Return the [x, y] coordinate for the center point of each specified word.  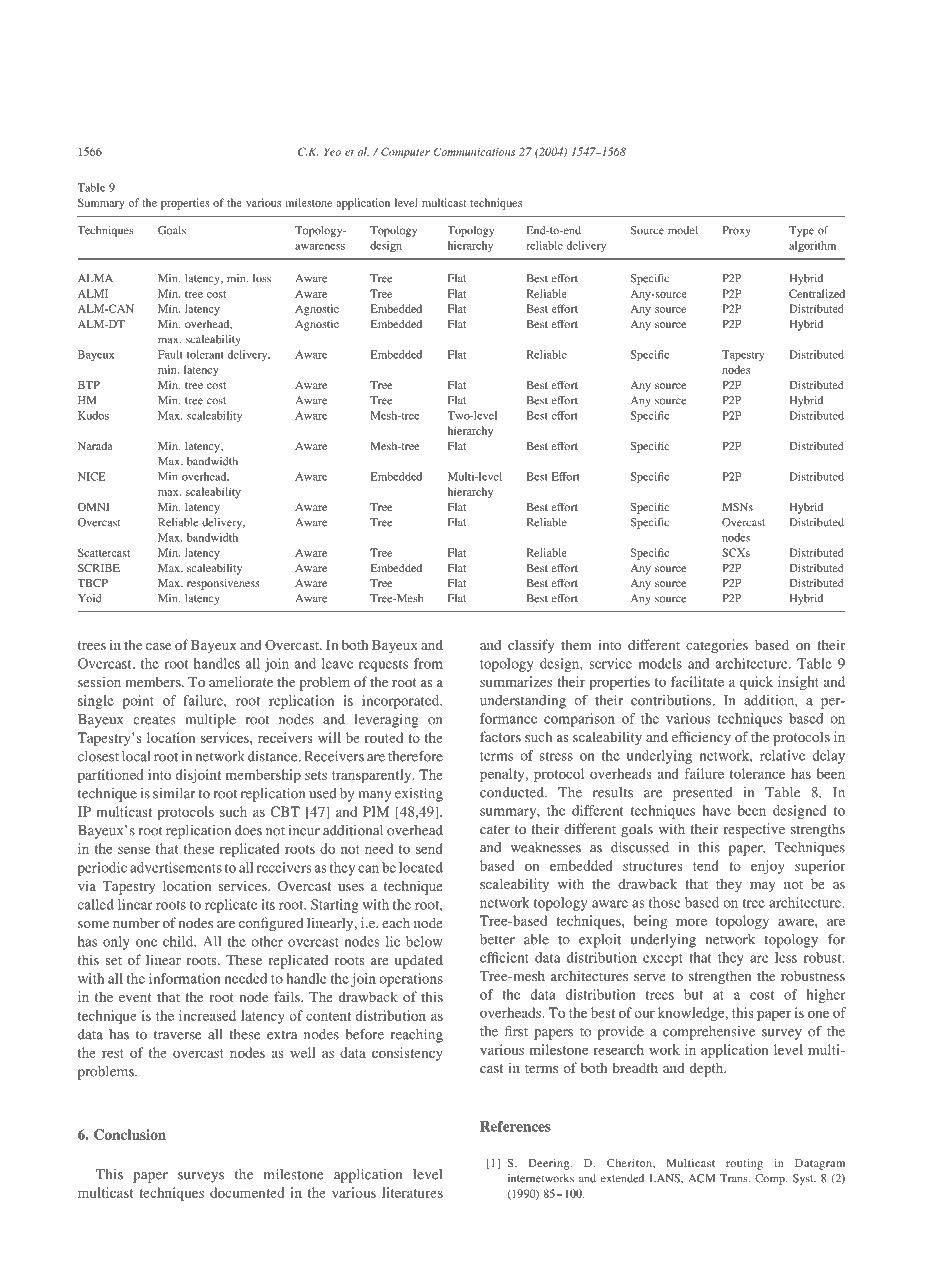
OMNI [93, 507]
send [429, 848]
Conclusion [130, 1134]
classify [531, 646]
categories [717, 646]
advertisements [176, 867]
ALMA [95, 278]
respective [754, 830]
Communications [474, 151]
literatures [412, 1192]
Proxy [736, 231]
